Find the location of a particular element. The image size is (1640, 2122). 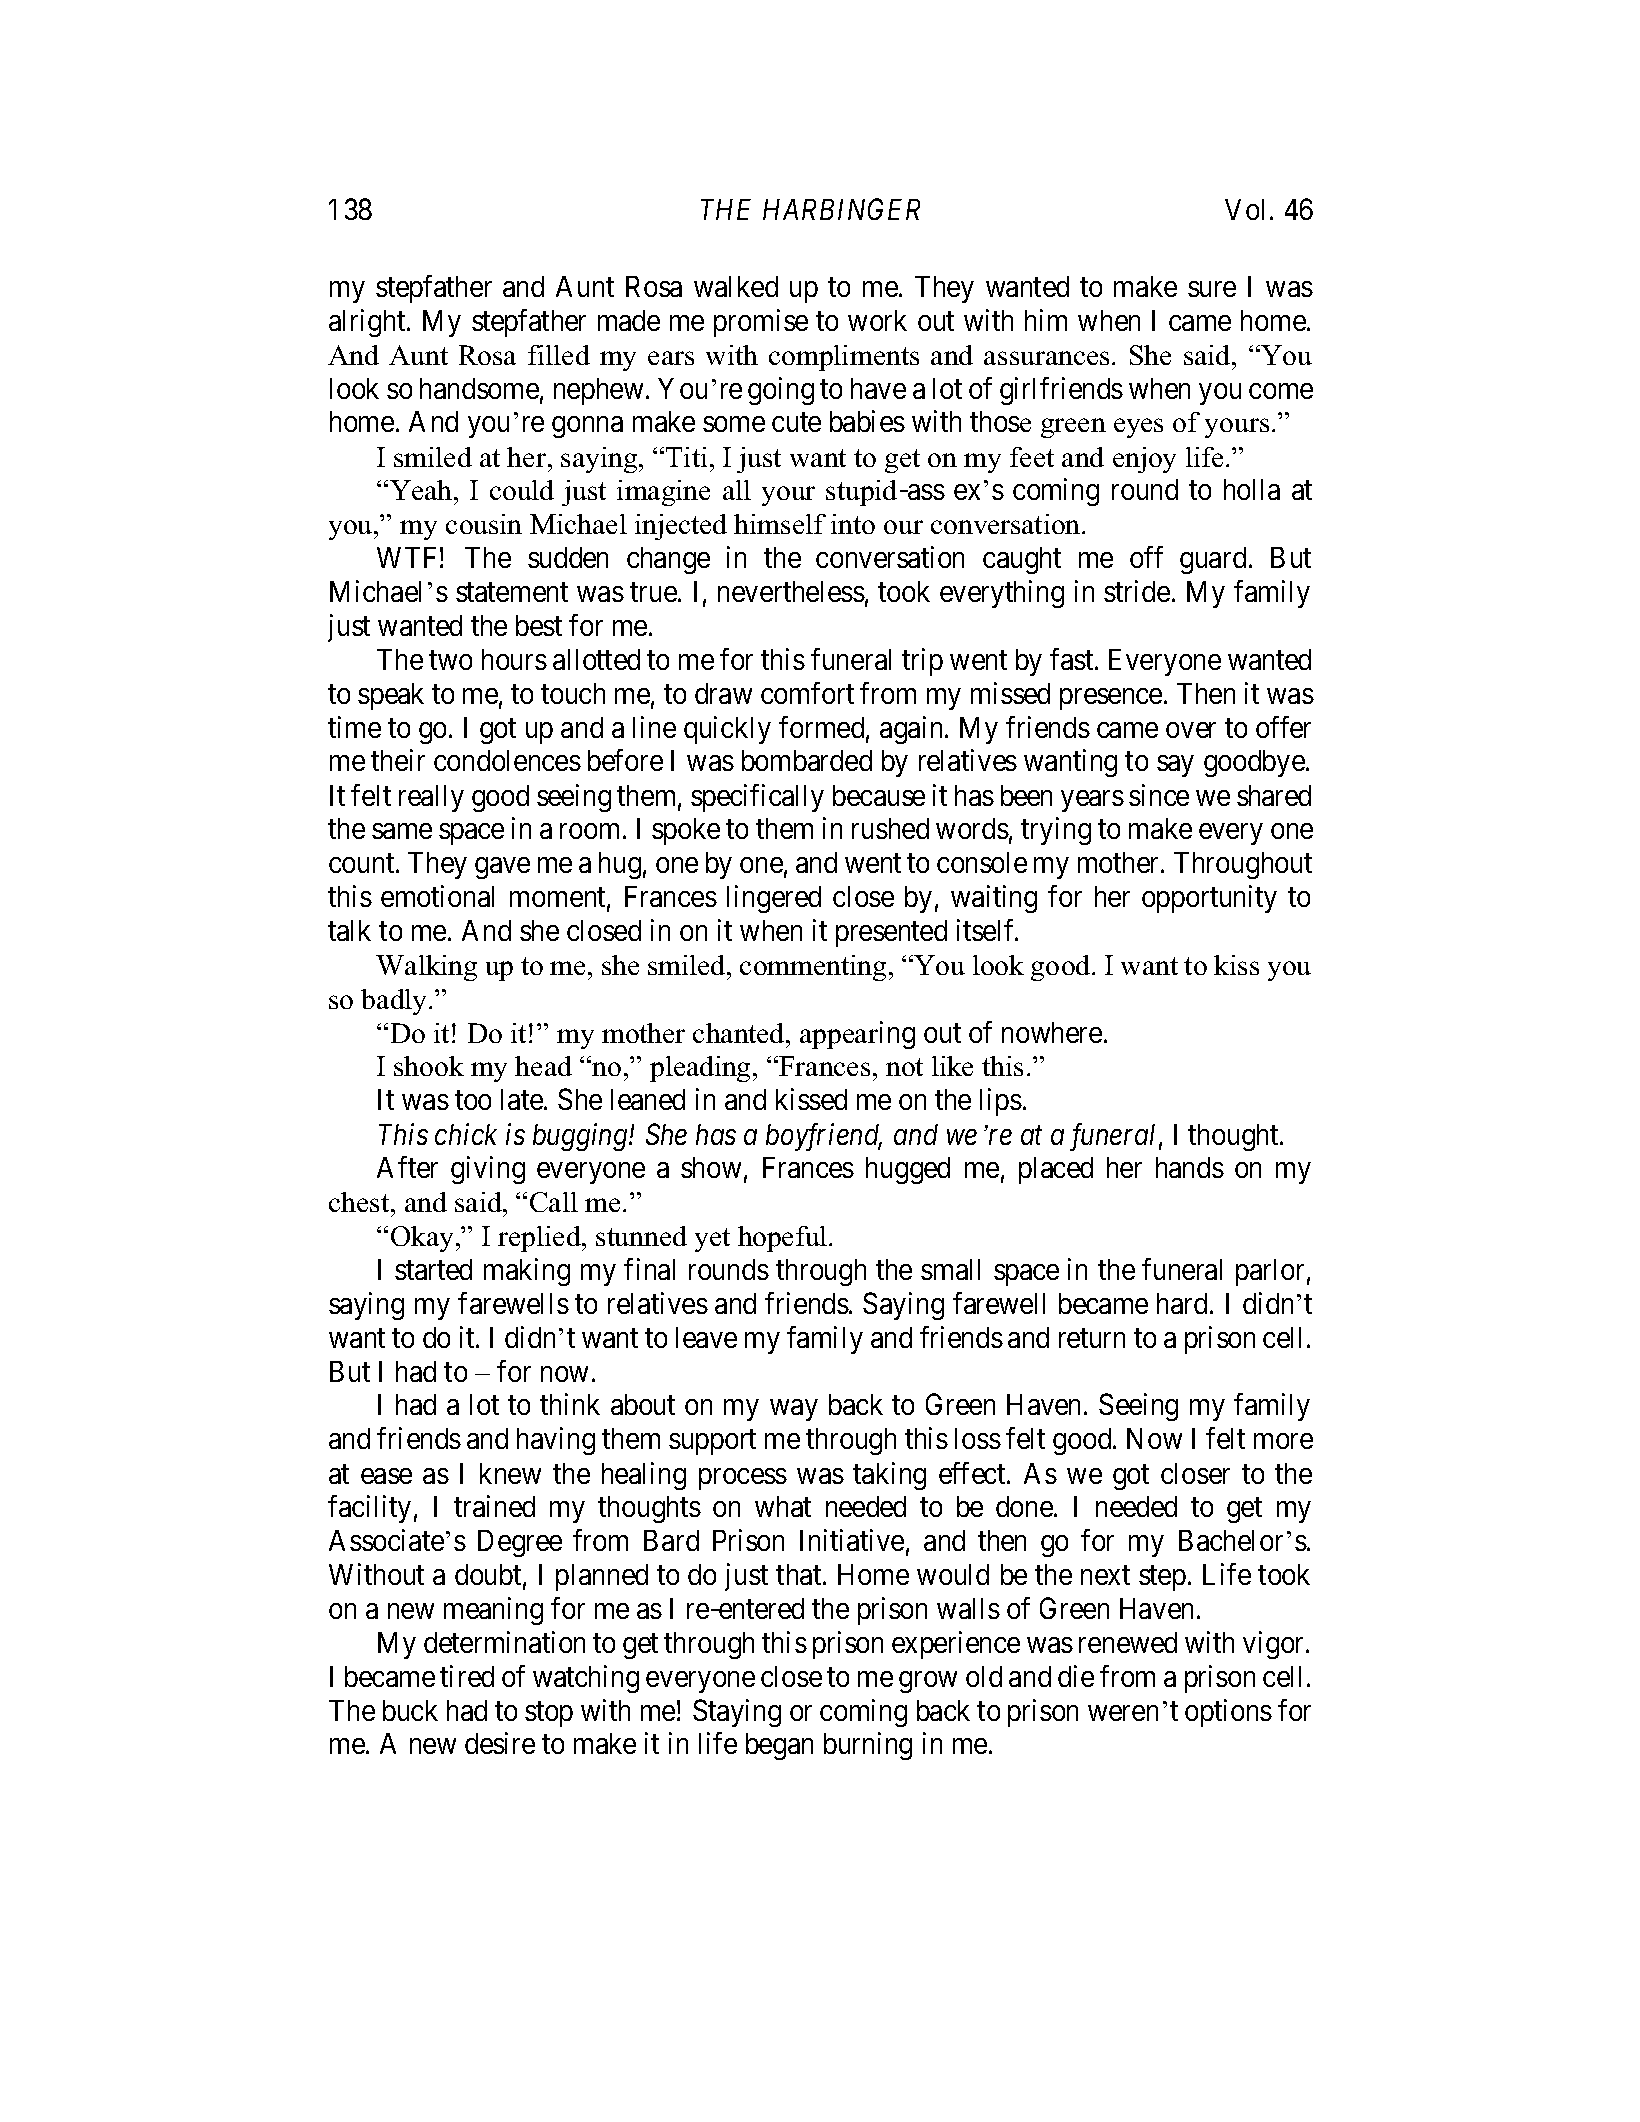

alright is located at coordinates (368, 323).
